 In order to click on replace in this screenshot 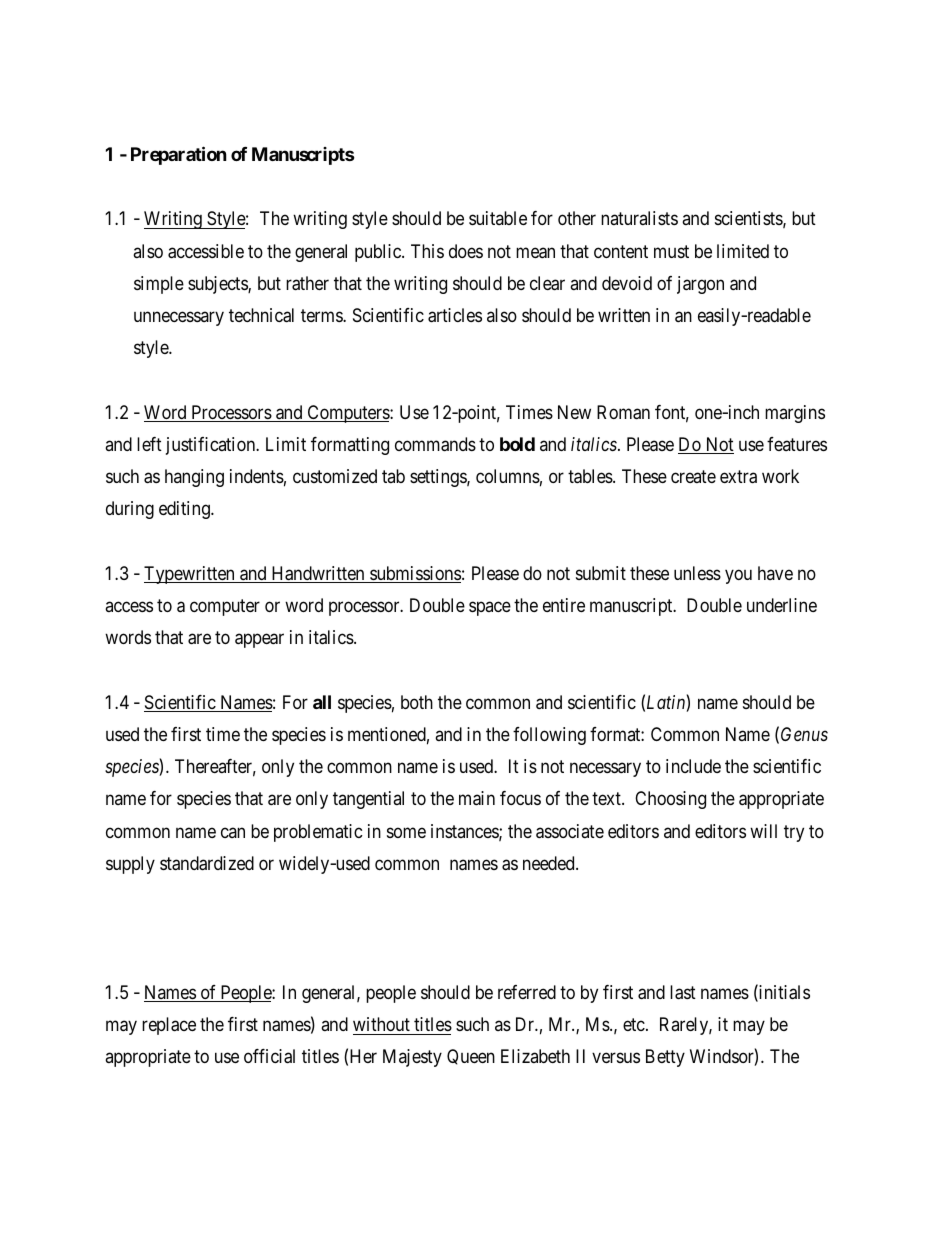, I will do `click(169, 1026)`.
